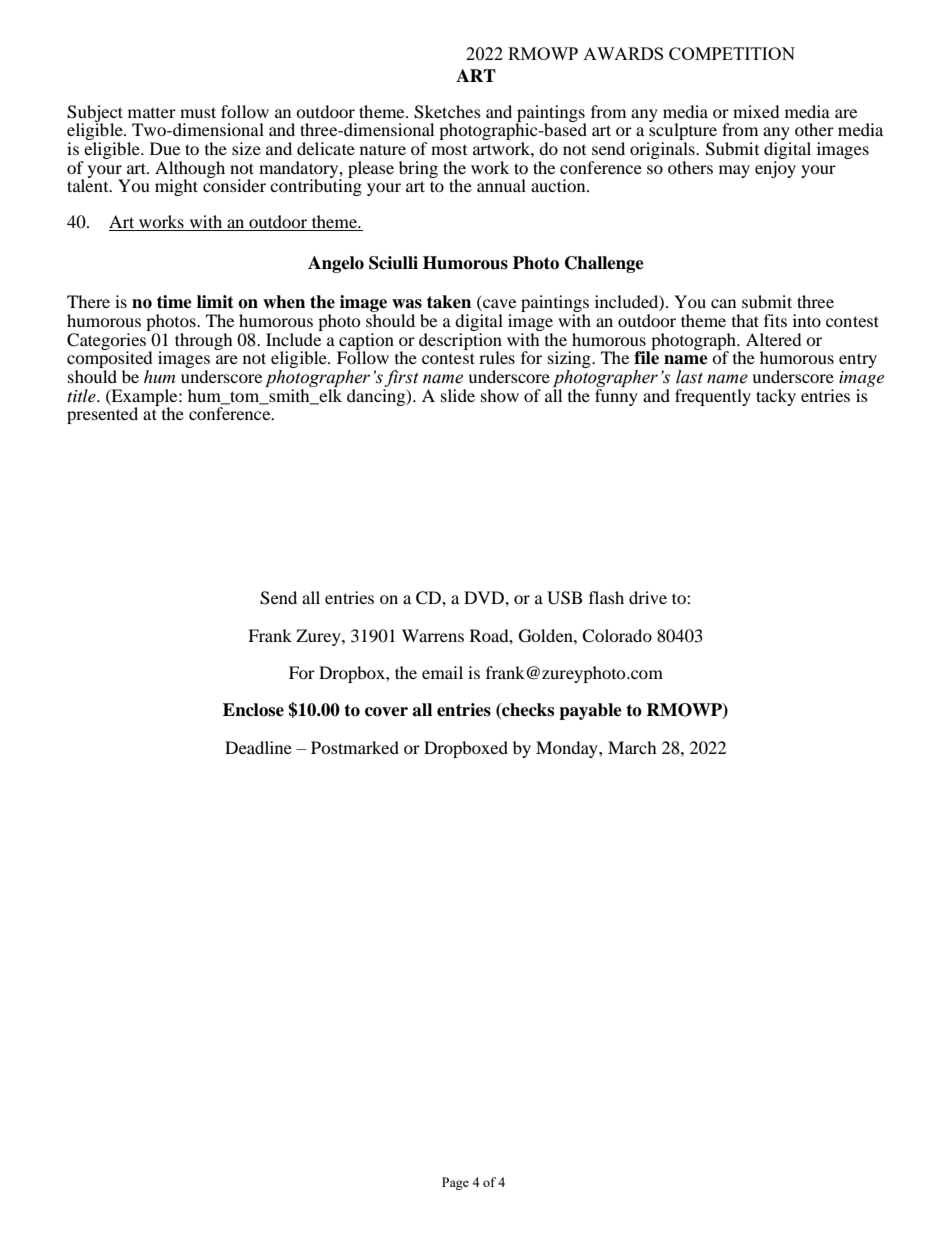 Image resolution: width=952 pixels, height=1233 pixels. I want to click on must, so click(198, 112).
